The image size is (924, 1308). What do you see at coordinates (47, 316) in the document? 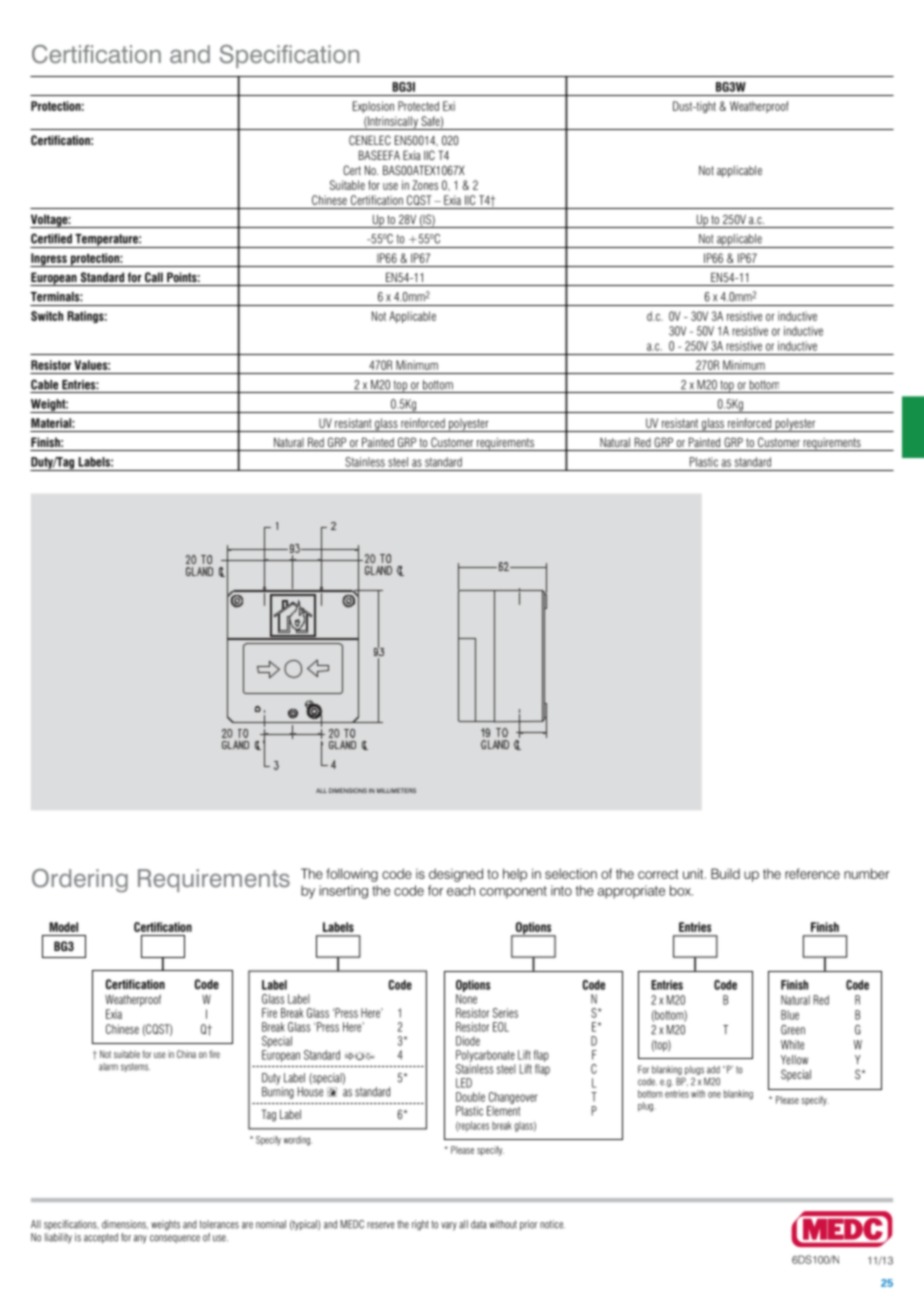
I see `Switch` at bounding box center [47, 316].
